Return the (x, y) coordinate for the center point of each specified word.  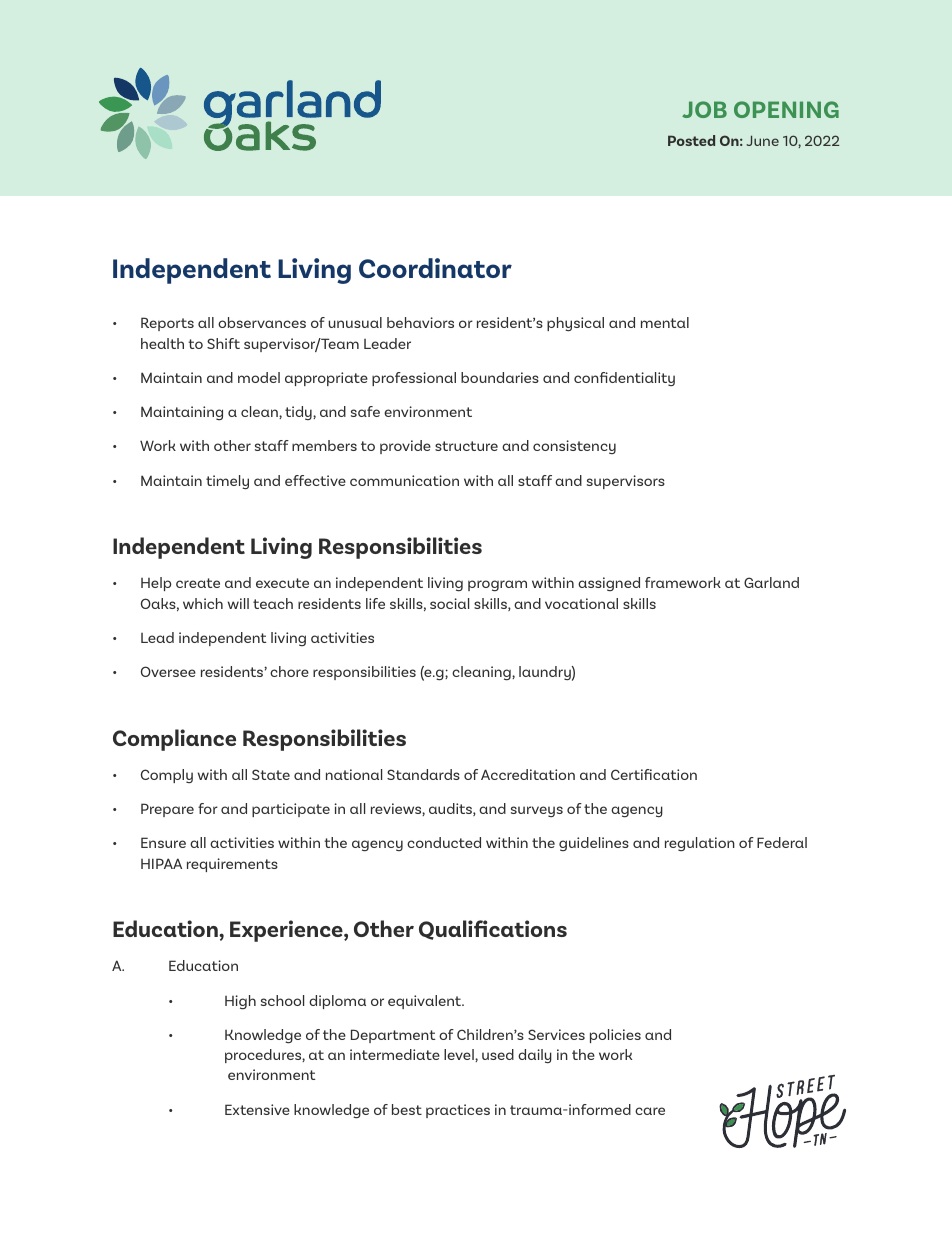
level (460, 1055)
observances (262, 322)
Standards (423, 774)
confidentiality (624, 379)
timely (227, 482)
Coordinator (435, 268)
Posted (691, 140)
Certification (654, 774)
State (271, 774)
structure (466, 446)
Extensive (257, 1109)
